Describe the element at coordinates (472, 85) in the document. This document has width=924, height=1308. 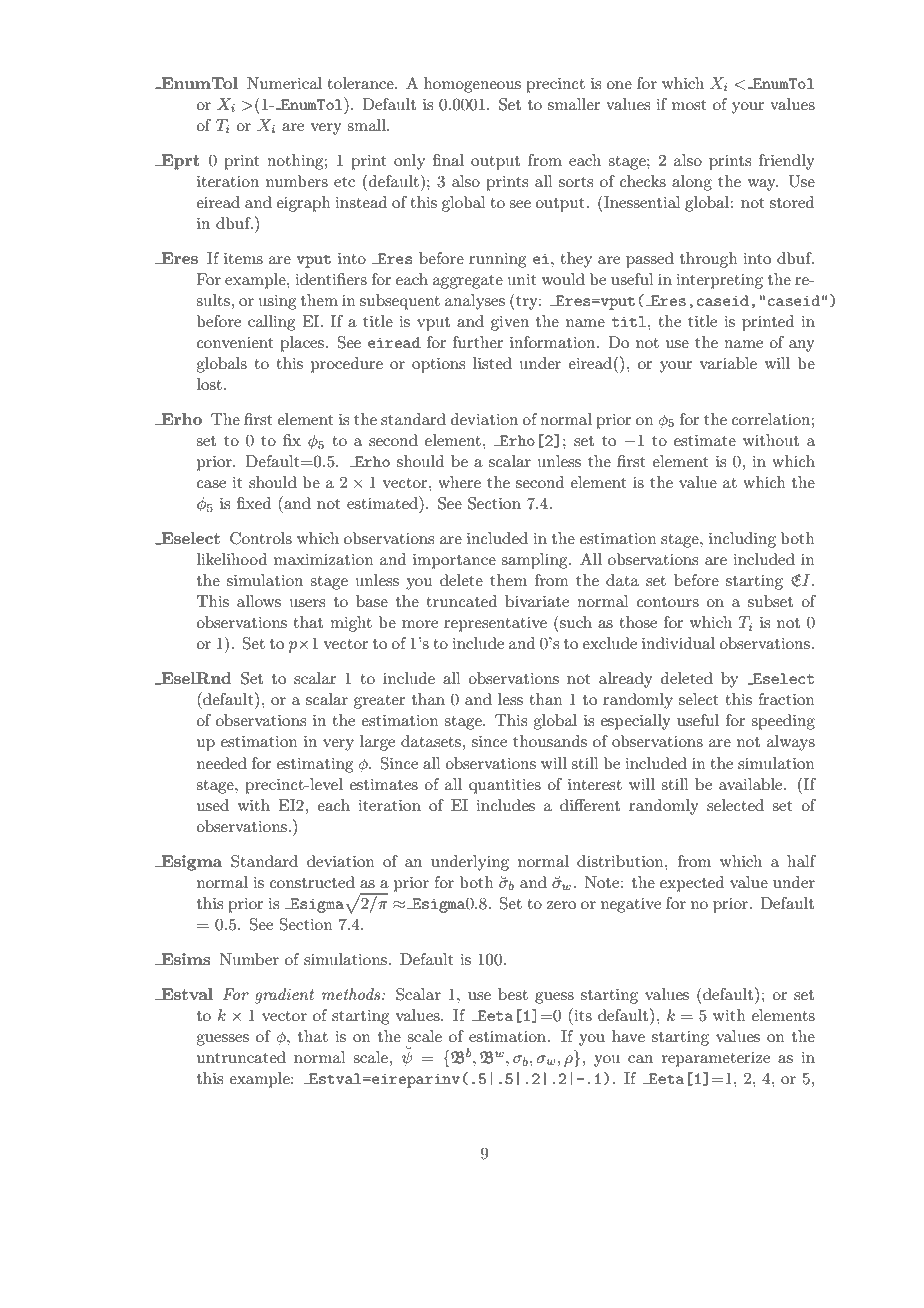
I see `homogeneous` at that location.
